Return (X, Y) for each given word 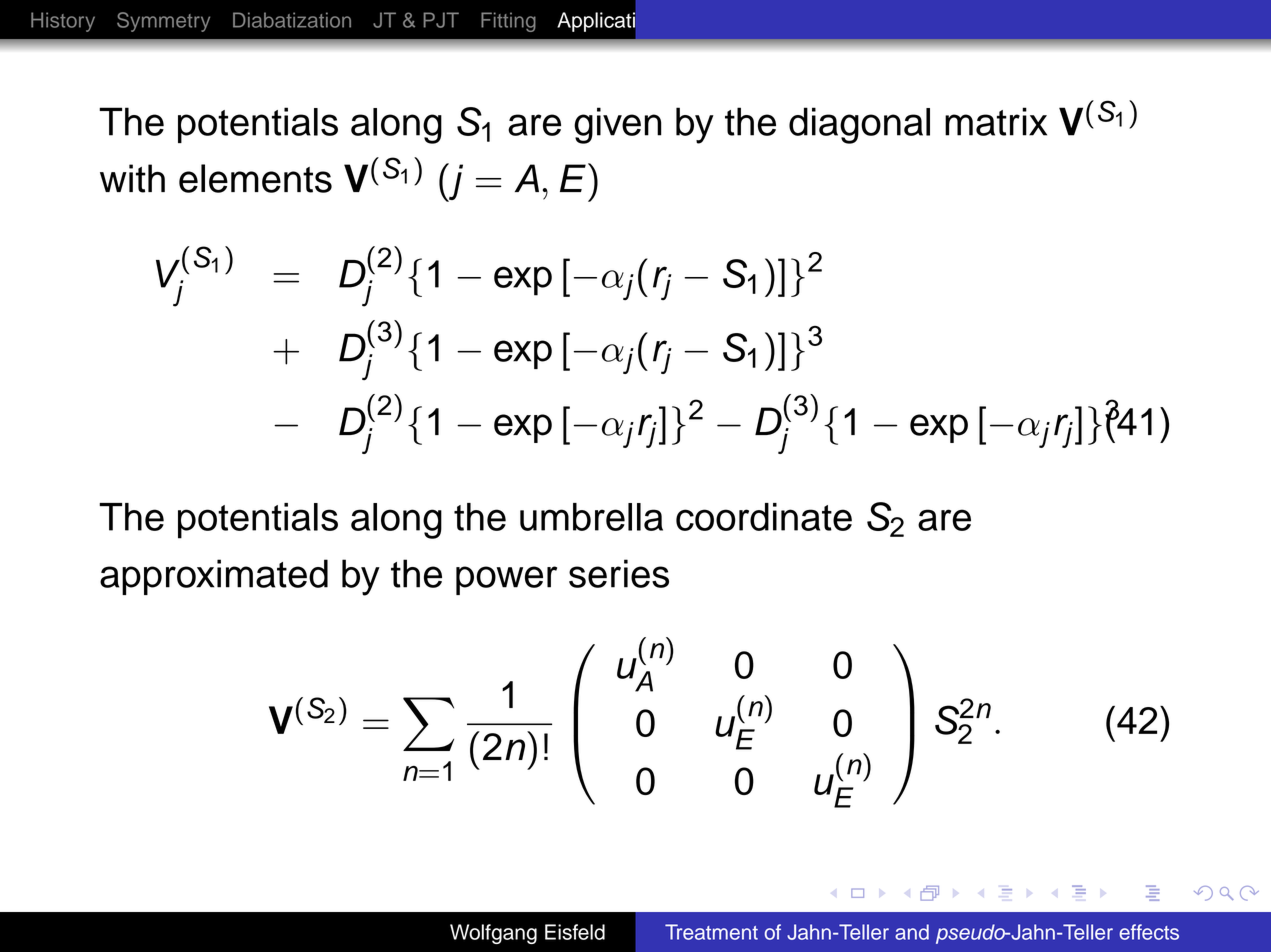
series (619, 573)
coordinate (764, 517)
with (132, 178)
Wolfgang (493, 934)
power (506, 580)
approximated (214, 577)
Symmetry (163, 22)
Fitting (508, 22)
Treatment (711, 932)
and (912, 932)
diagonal (859, 125)
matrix (996, 121)
